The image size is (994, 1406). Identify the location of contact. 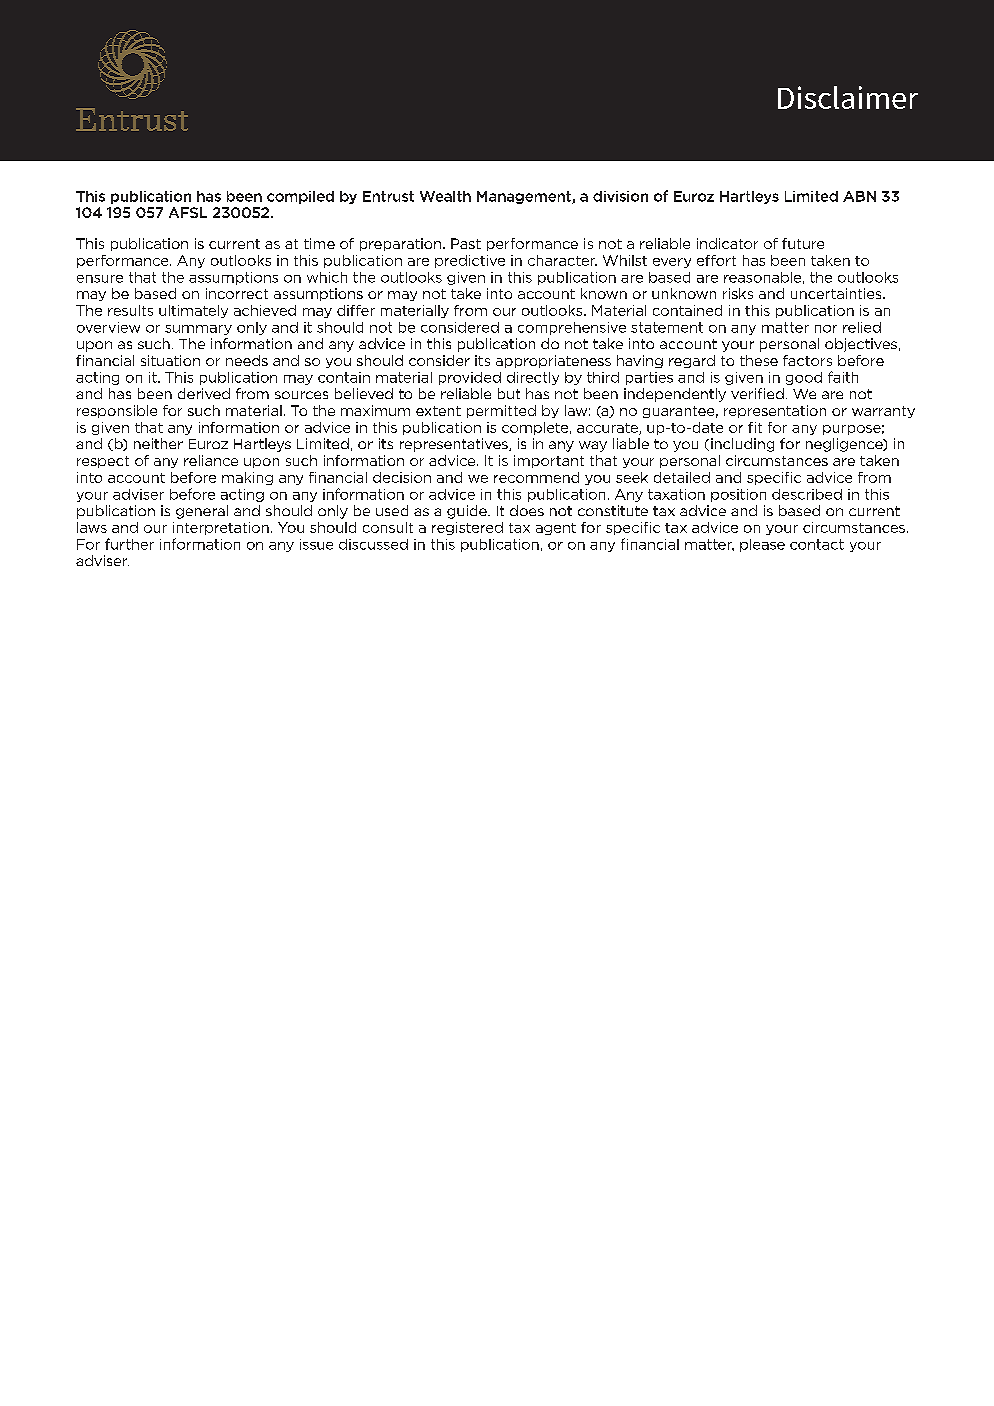
(817, 544).
